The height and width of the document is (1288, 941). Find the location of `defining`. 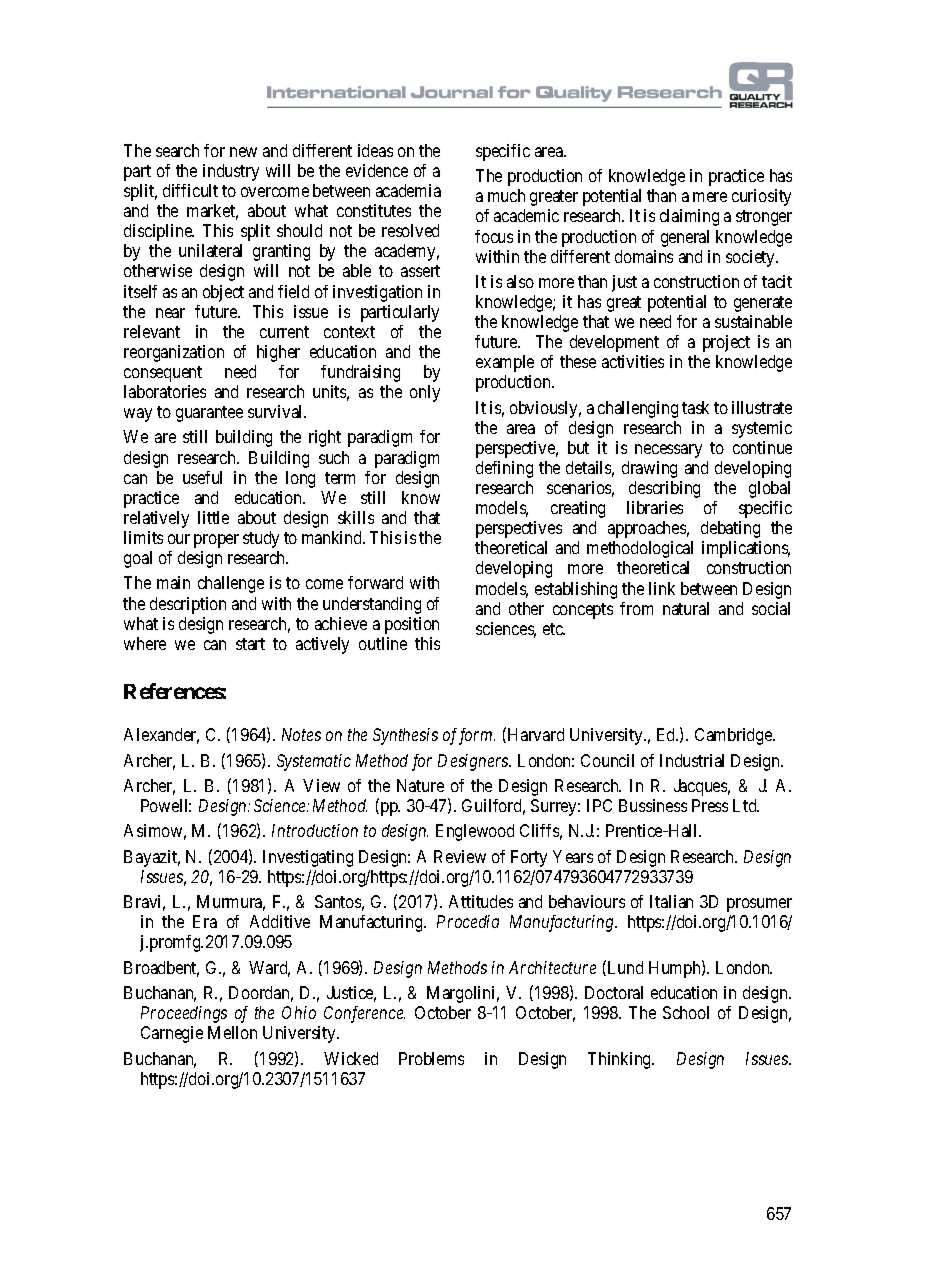

defining is located at coordinates (504, 469).
